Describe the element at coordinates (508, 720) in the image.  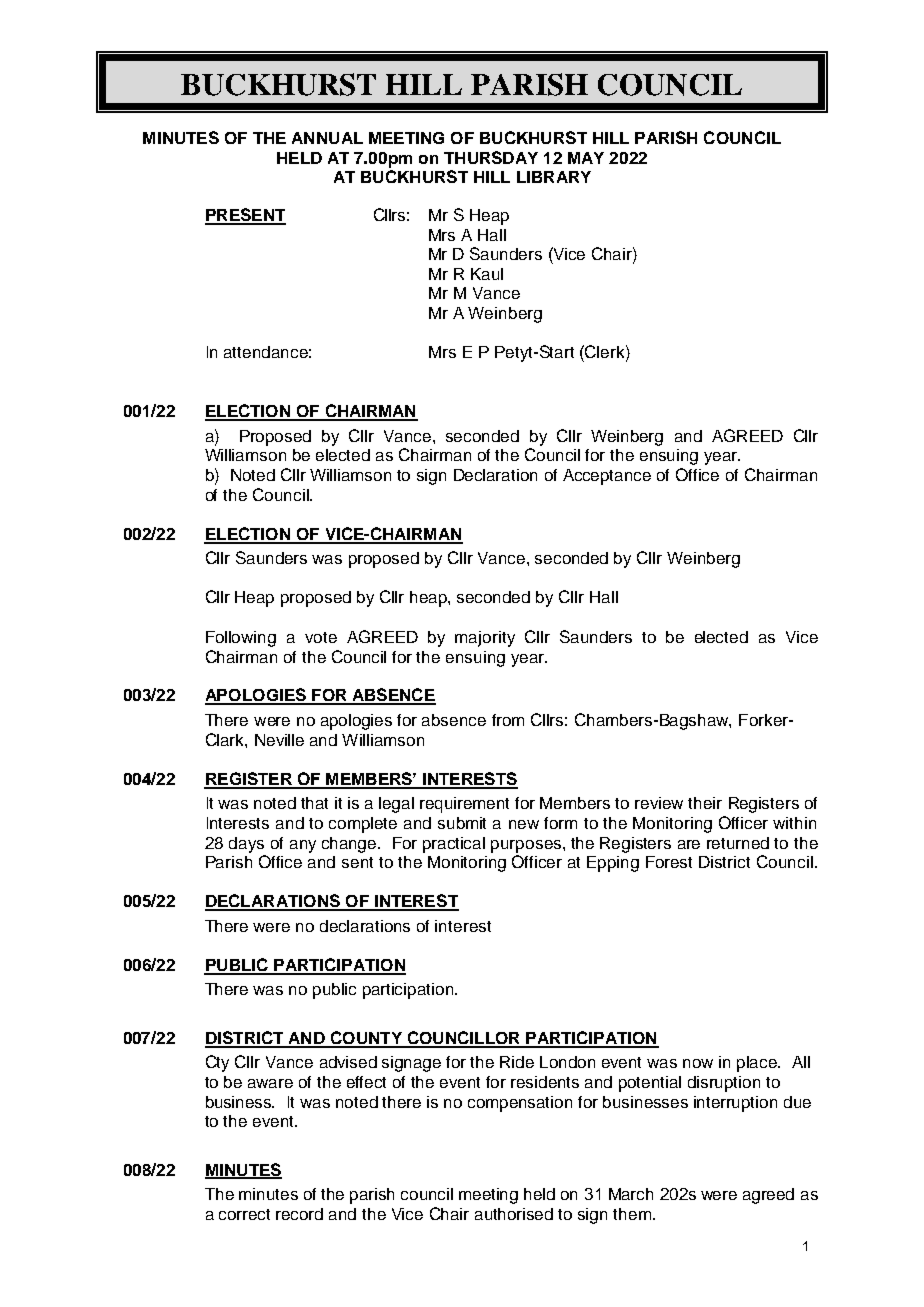
I see `from` at that location.
